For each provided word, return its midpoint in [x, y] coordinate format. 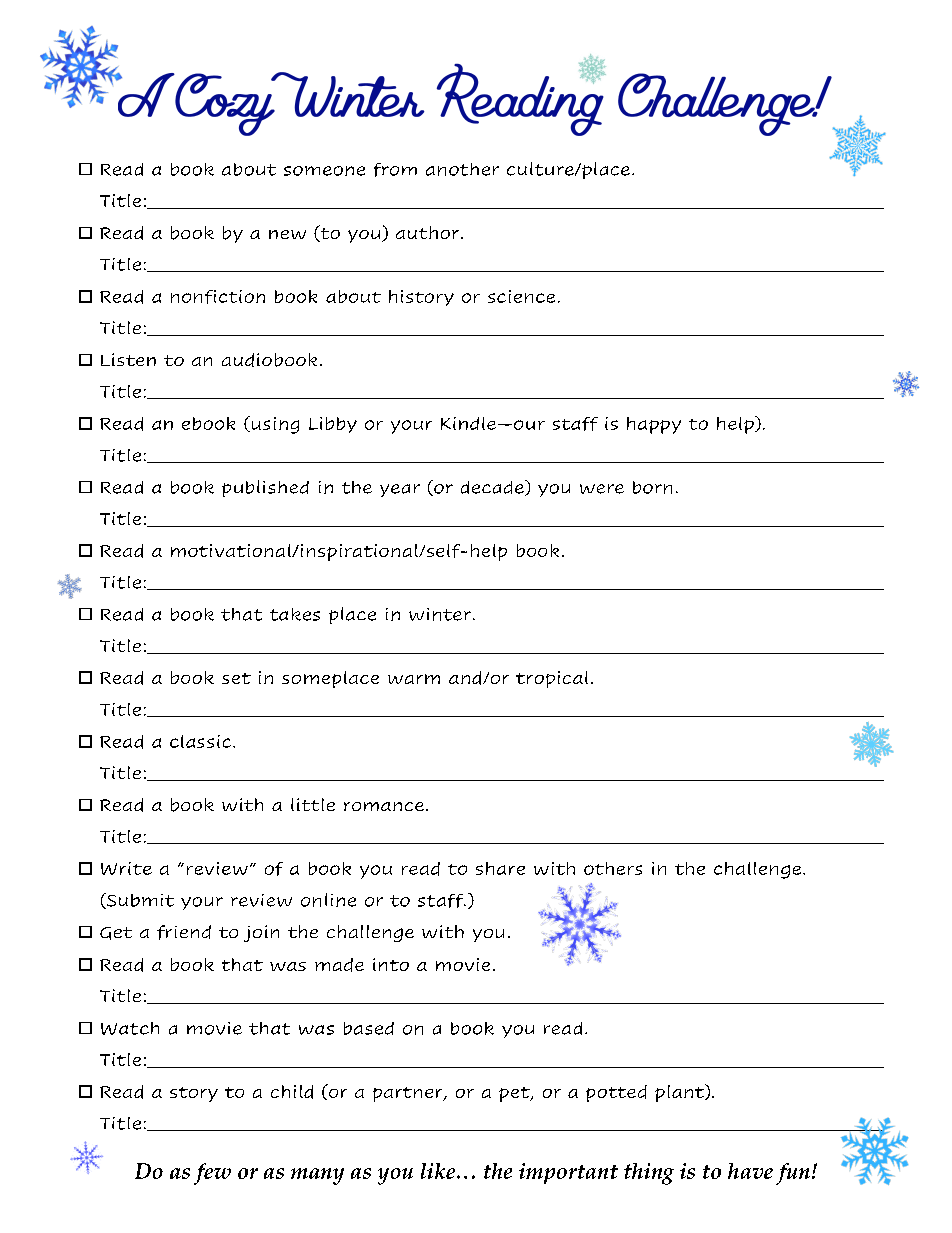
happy [654, 425]
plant [681, 1093]
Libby [333, 425]
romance [384, 806]
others [613, 868]
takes [295, 614]
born [652, 487]
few [212, 1174]
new [287, 234]
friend [184, 932]
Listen [128, 359]
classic [202, 741]
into [391, 964]
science [521, 296]
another [462, 169]
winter [440, 614]
